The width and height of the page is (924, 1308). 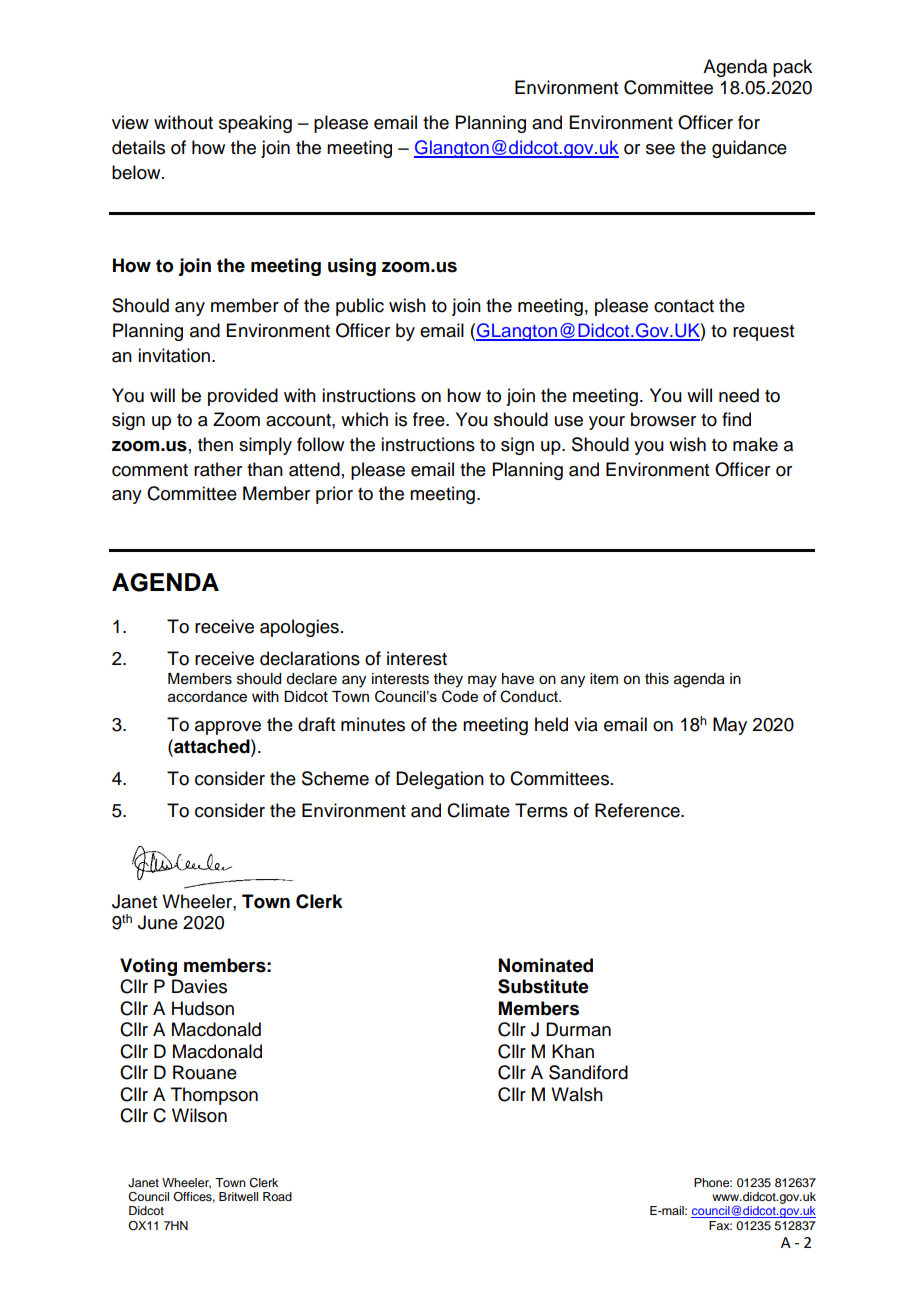 I want to click on Wilson, so click(x=199, y=1115).
